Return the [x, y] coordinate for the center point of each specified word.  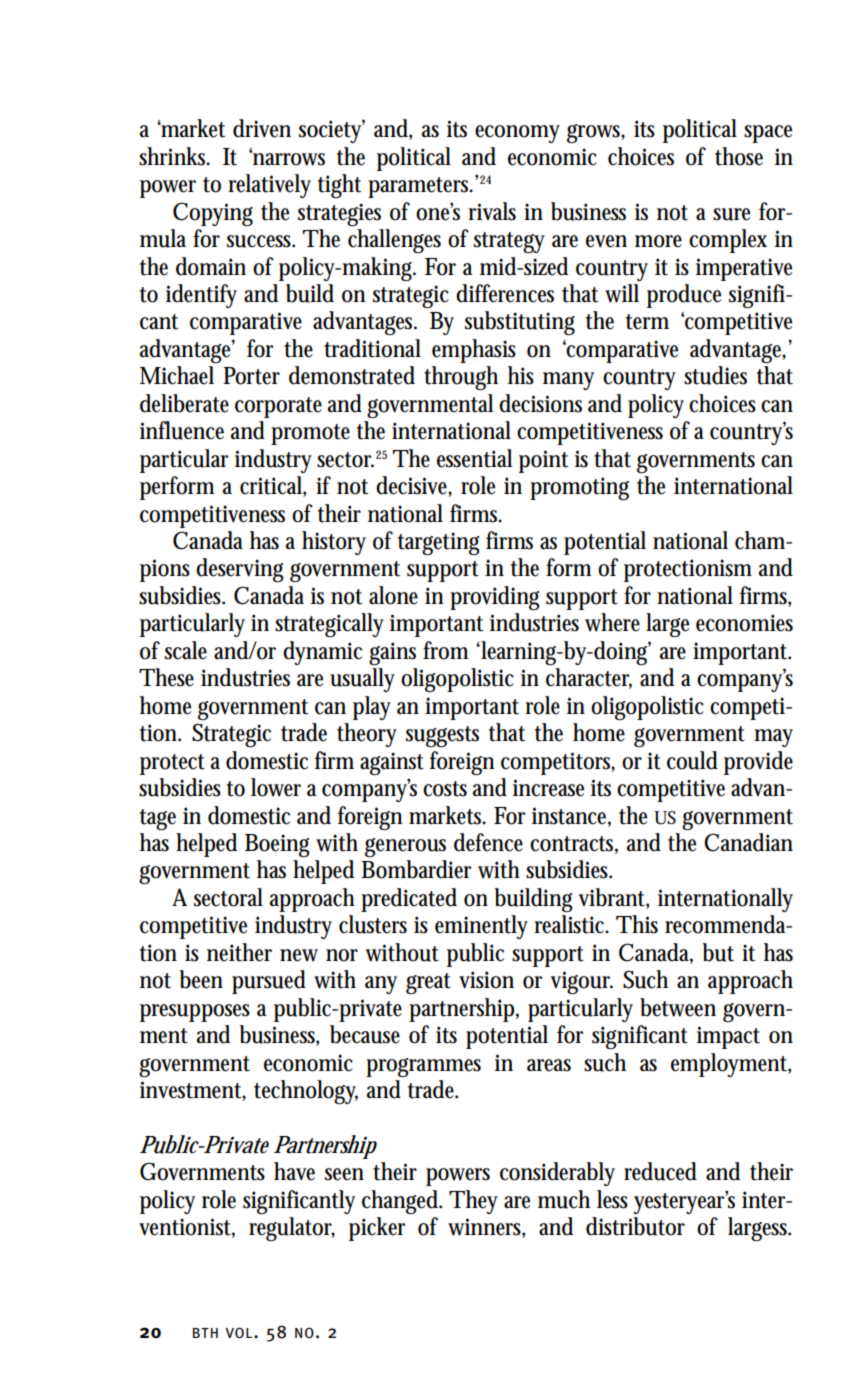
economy [517, 134]
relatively [269, 186]
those [739, 156]
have [294, 1171]
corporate [278, 407]
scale [186, 650]
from [445, 650]
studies [715, 375]
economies [744, 623]
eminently [481, 927]
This [637, 924]
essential [474, 458]
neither [239, 952]
